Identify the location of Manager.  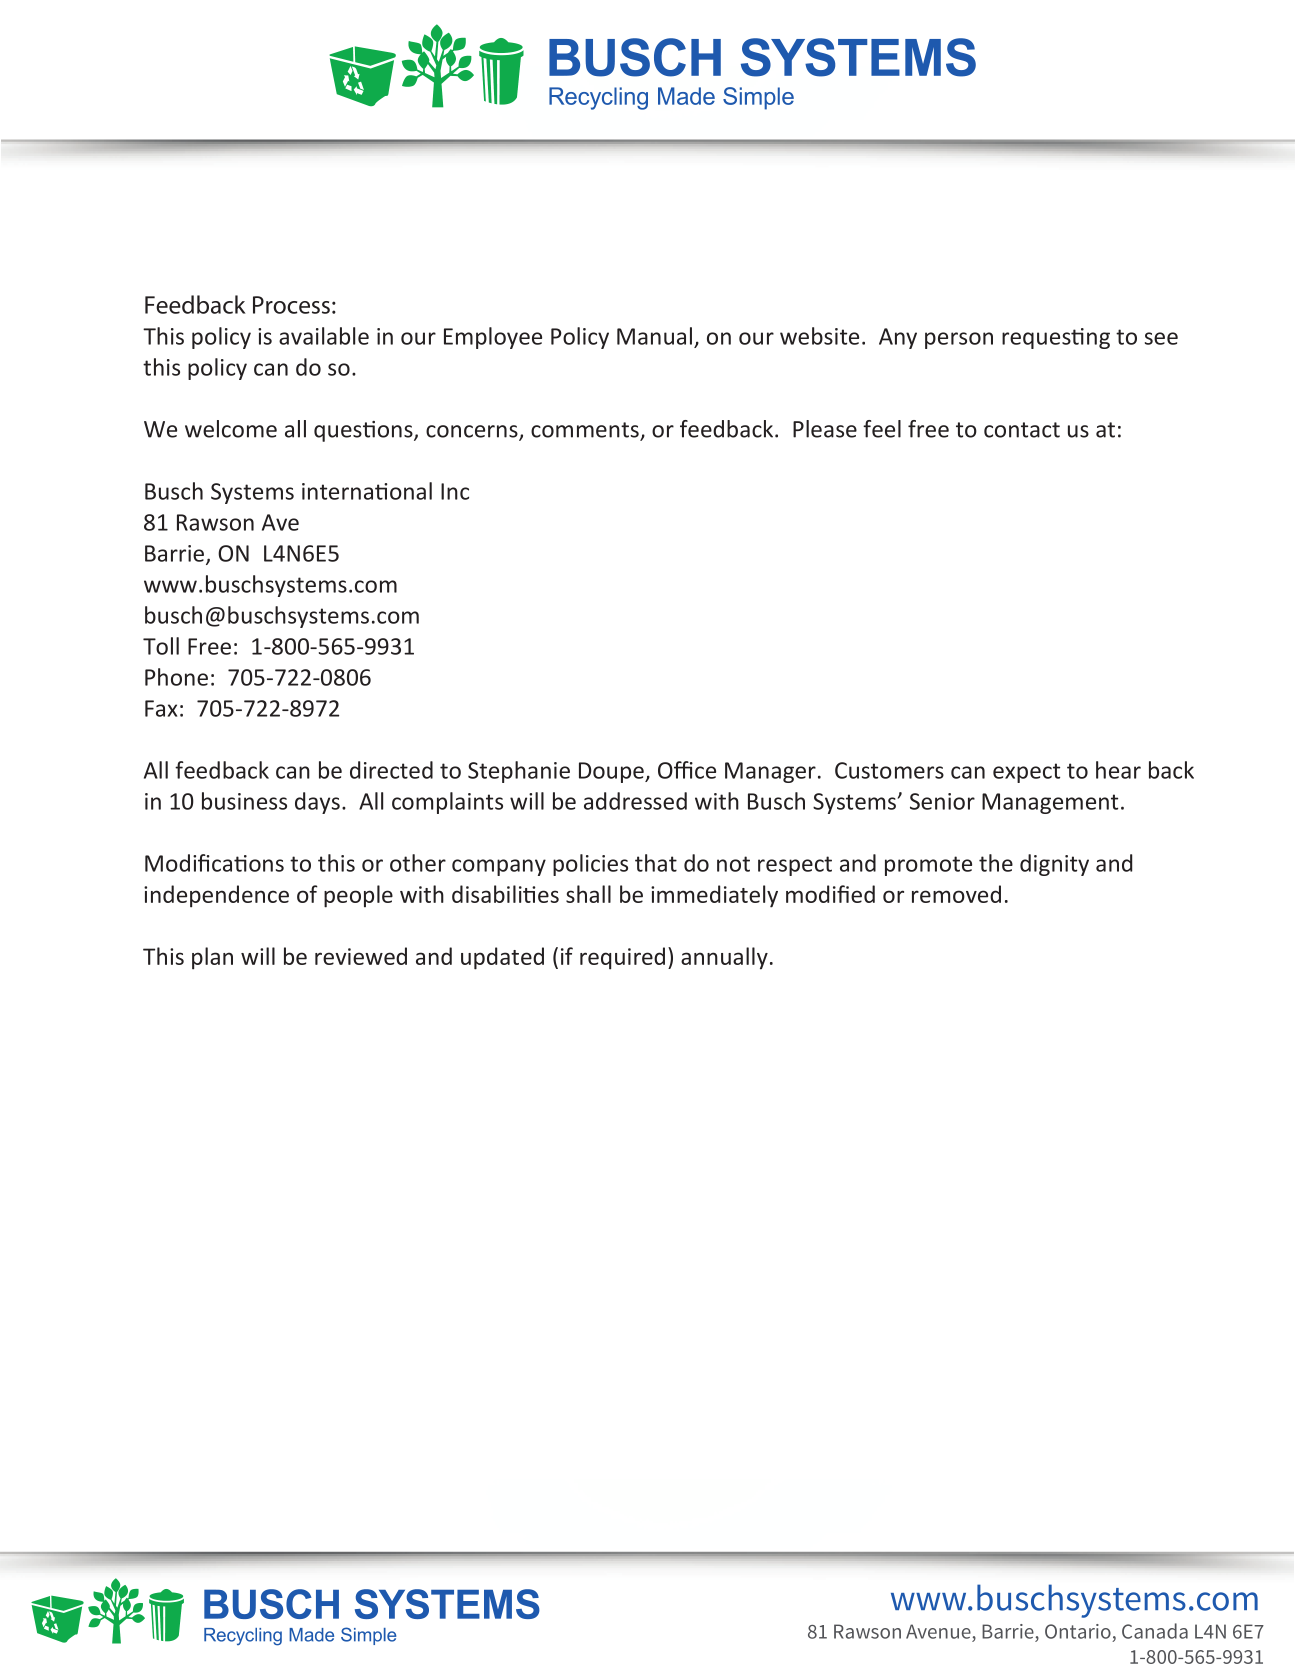
(770, 772).
